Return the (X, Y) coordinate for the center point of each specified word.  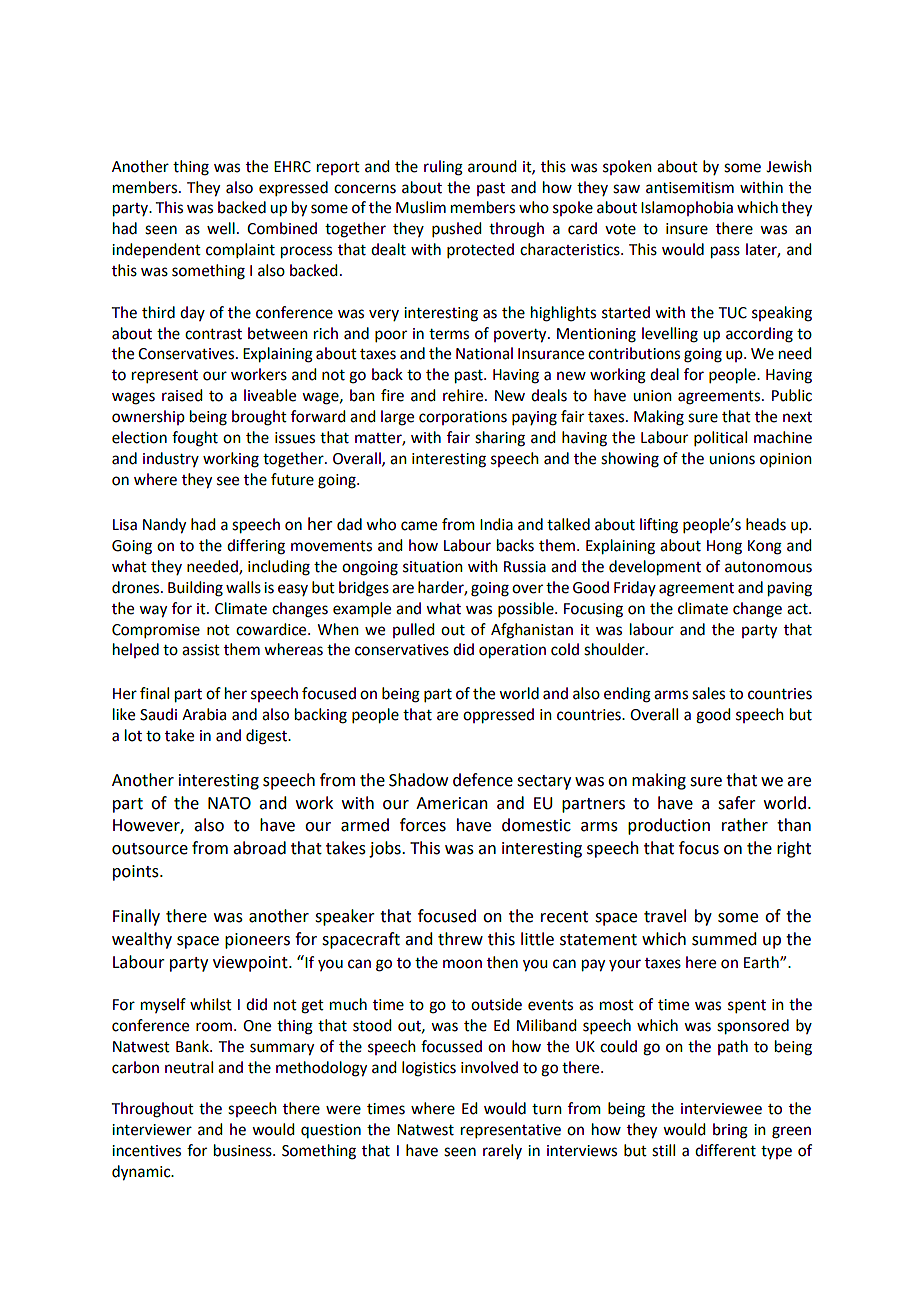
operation (512, 651)
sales (708, 693)
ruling (443, 168)
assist (201, 650)
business (244, 1150)
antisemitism (690, 188)
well (221, 228)
